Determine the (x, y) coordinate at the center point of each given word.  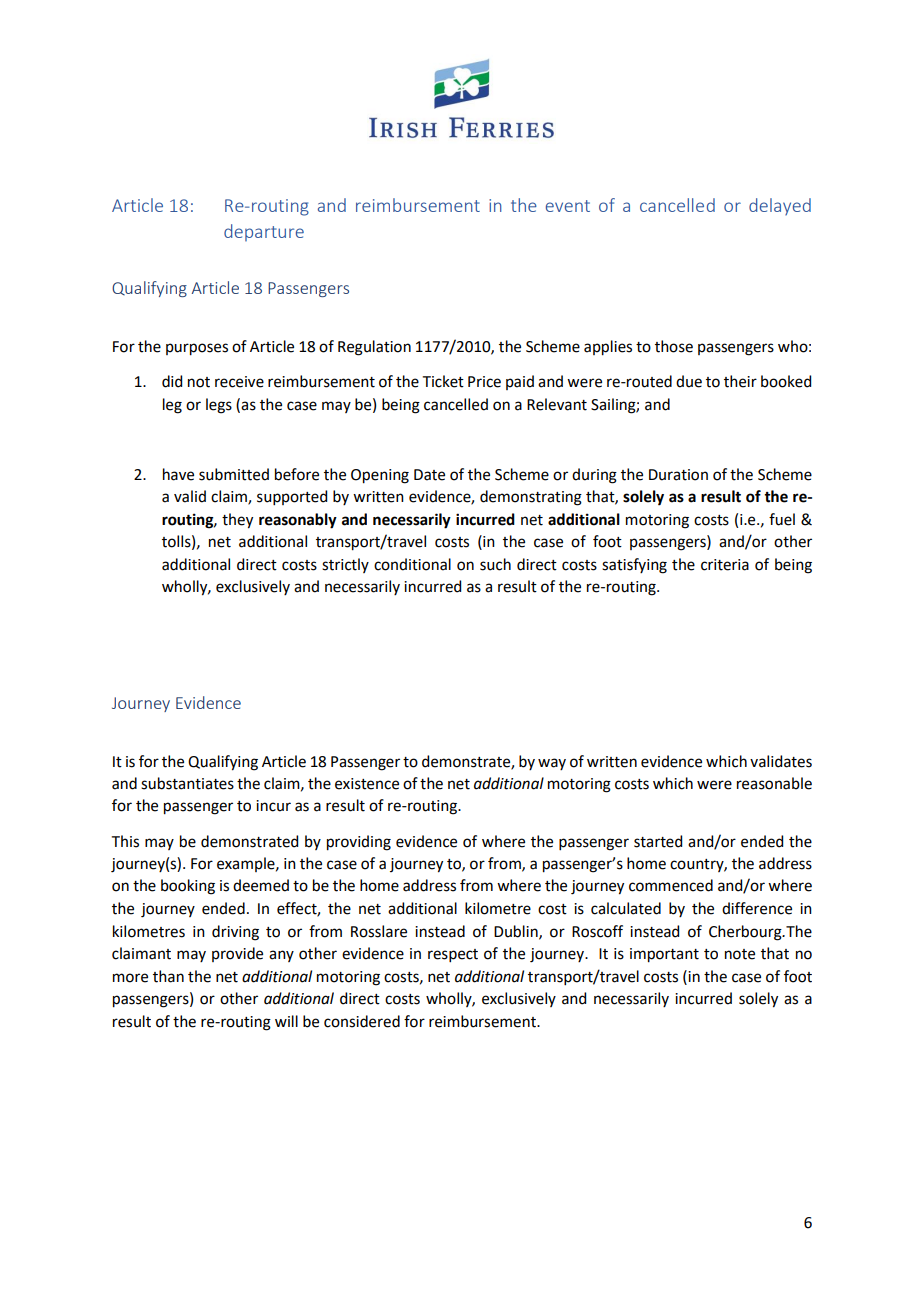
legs (219, 406)
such (495, 564)
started (658, 841)
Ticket (443, 381)
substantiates (187, 783)
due (689, 381)
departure (264, 232)
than (168, 976)
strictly (345, 565)
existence (367, 784)
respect (453, 955)
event (568, 206)
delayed (780, 206)
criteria (725, 565)
